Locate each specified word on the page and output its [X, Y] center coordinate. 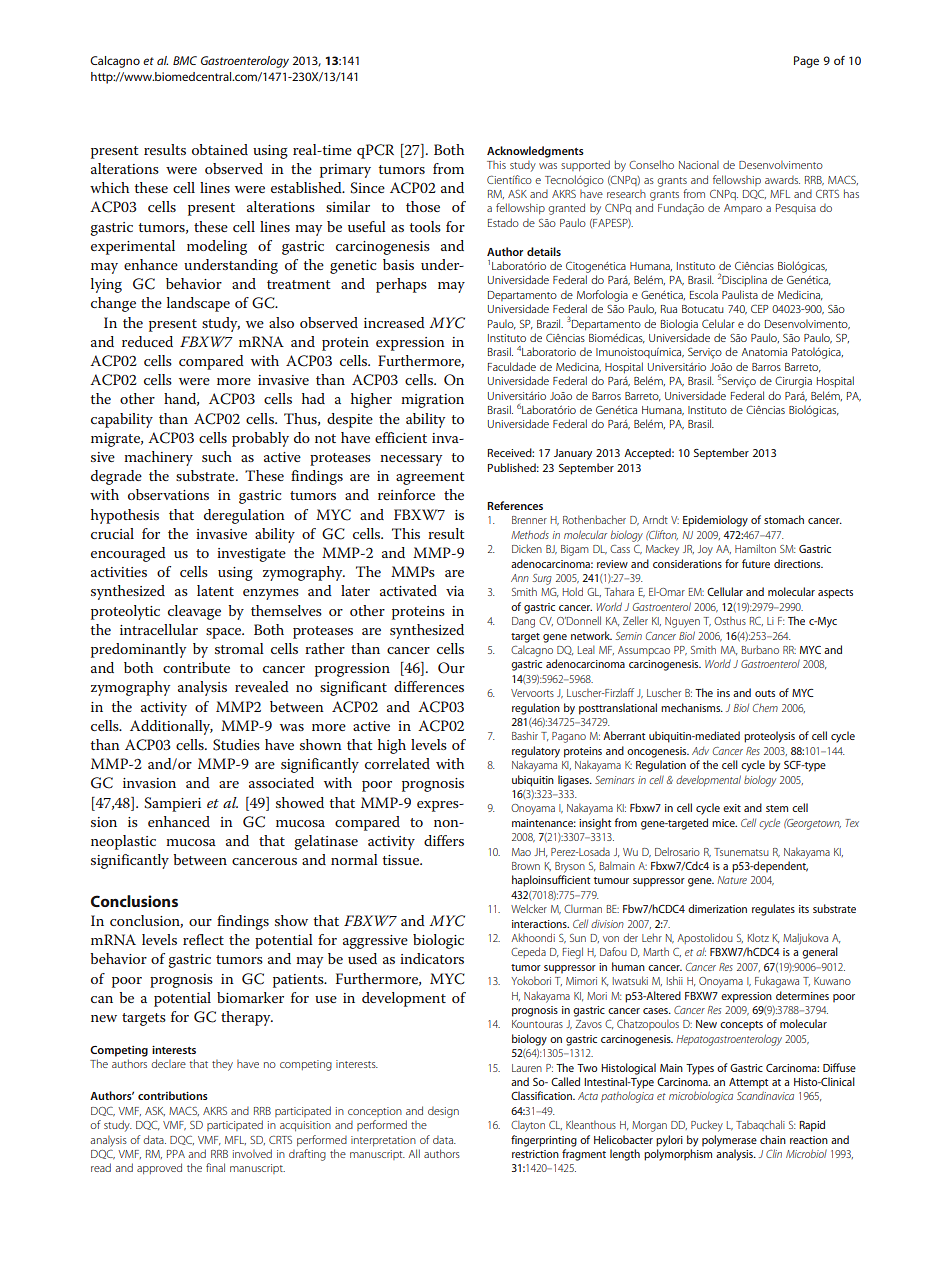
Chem [765, 708]
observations [168, 494]
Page [806, 62]
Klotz [758, 937]
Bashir [525, 735]
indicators [432, 958]
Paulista [740, 294]
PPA [176, 1154]
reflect [203, 939]
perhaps [401, 285]
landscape [198, 304]
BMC [185, 60]
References [515, 505]
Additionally [171, 727]
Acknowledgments [535, 152]
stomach [784, 519]
